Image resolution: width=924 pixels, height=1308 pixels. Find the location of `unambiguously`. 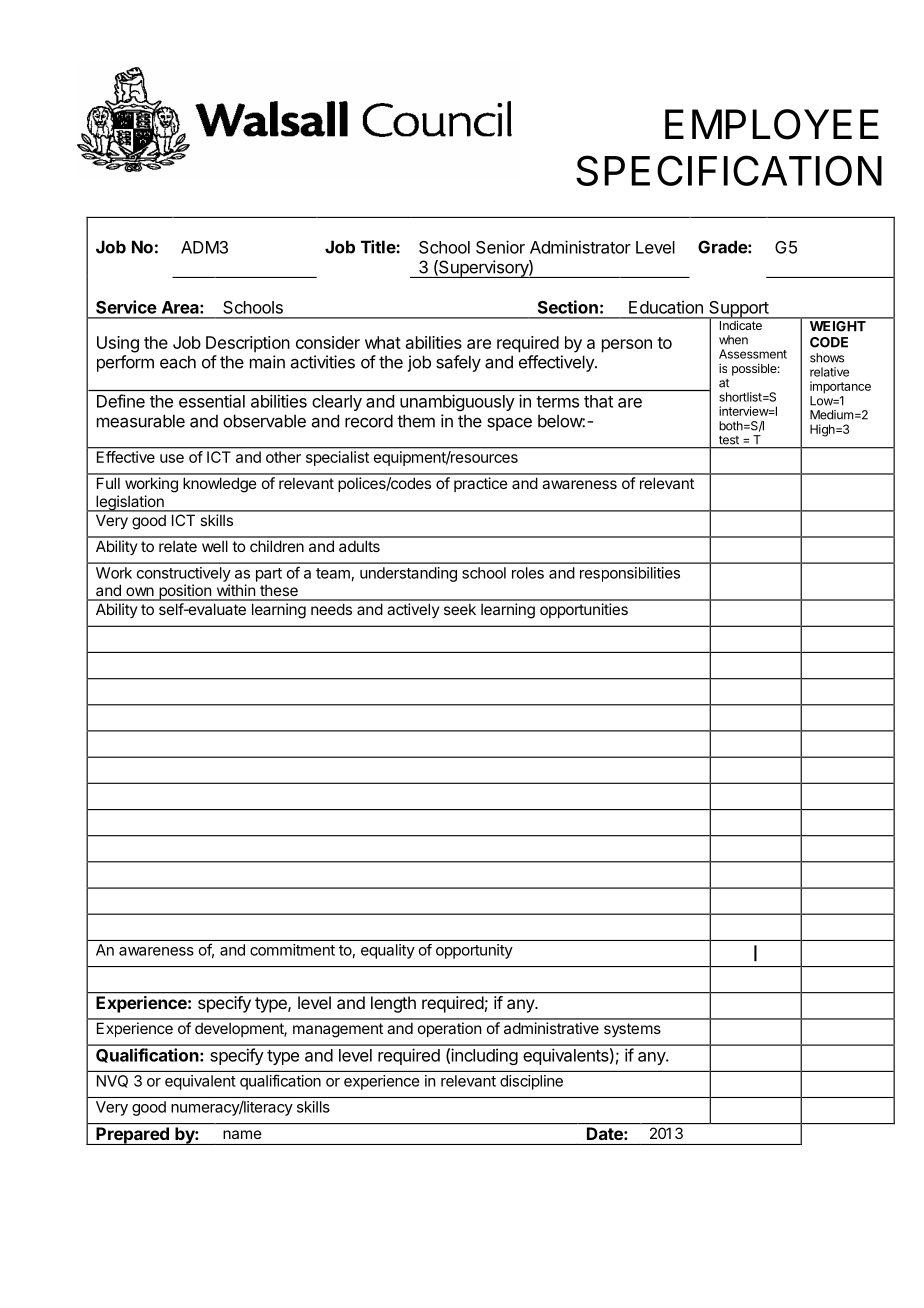

unambiguously is located at coordinates (457, 402).
